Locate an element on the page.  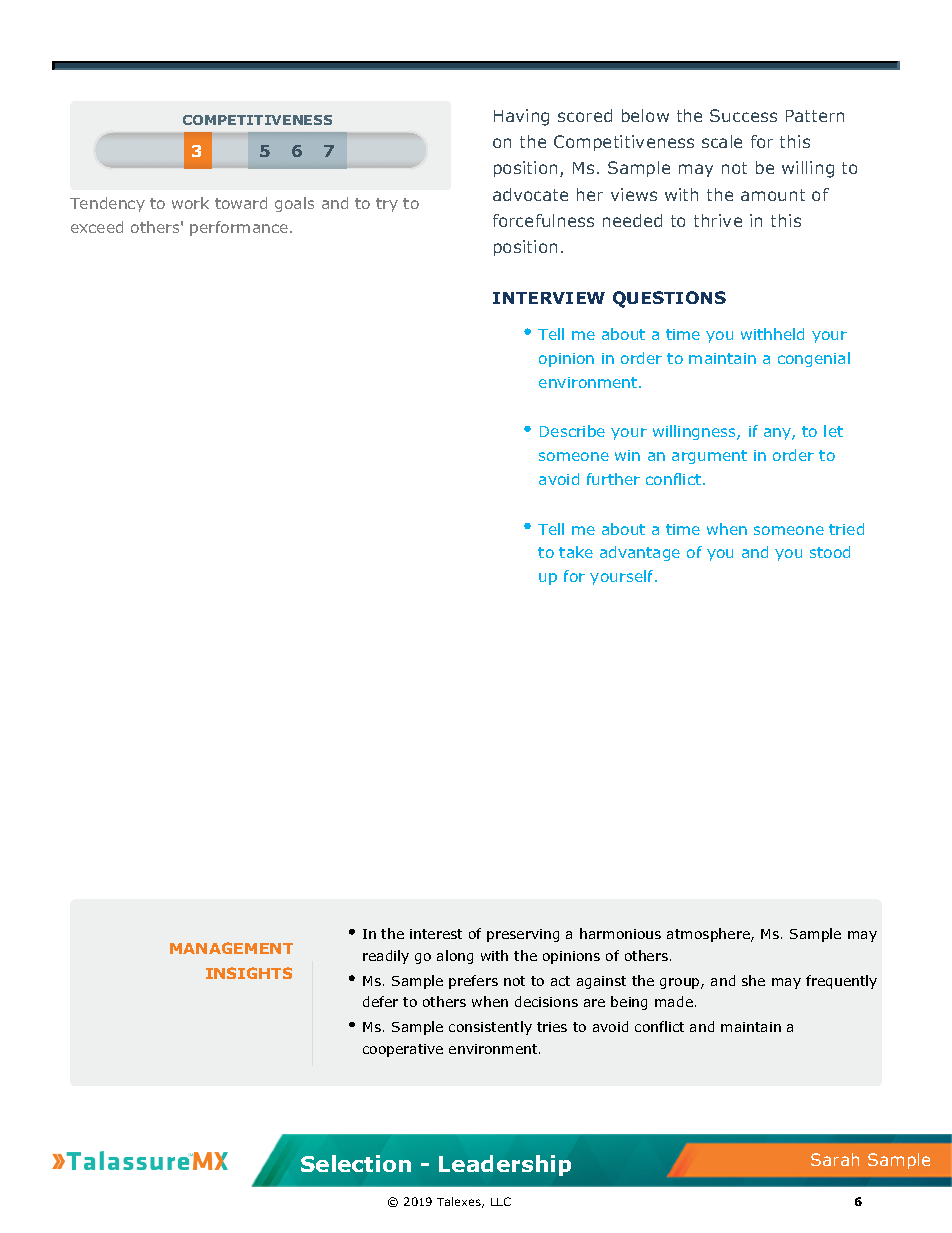
INSIGHTS is located at coordinates (249, 973).
